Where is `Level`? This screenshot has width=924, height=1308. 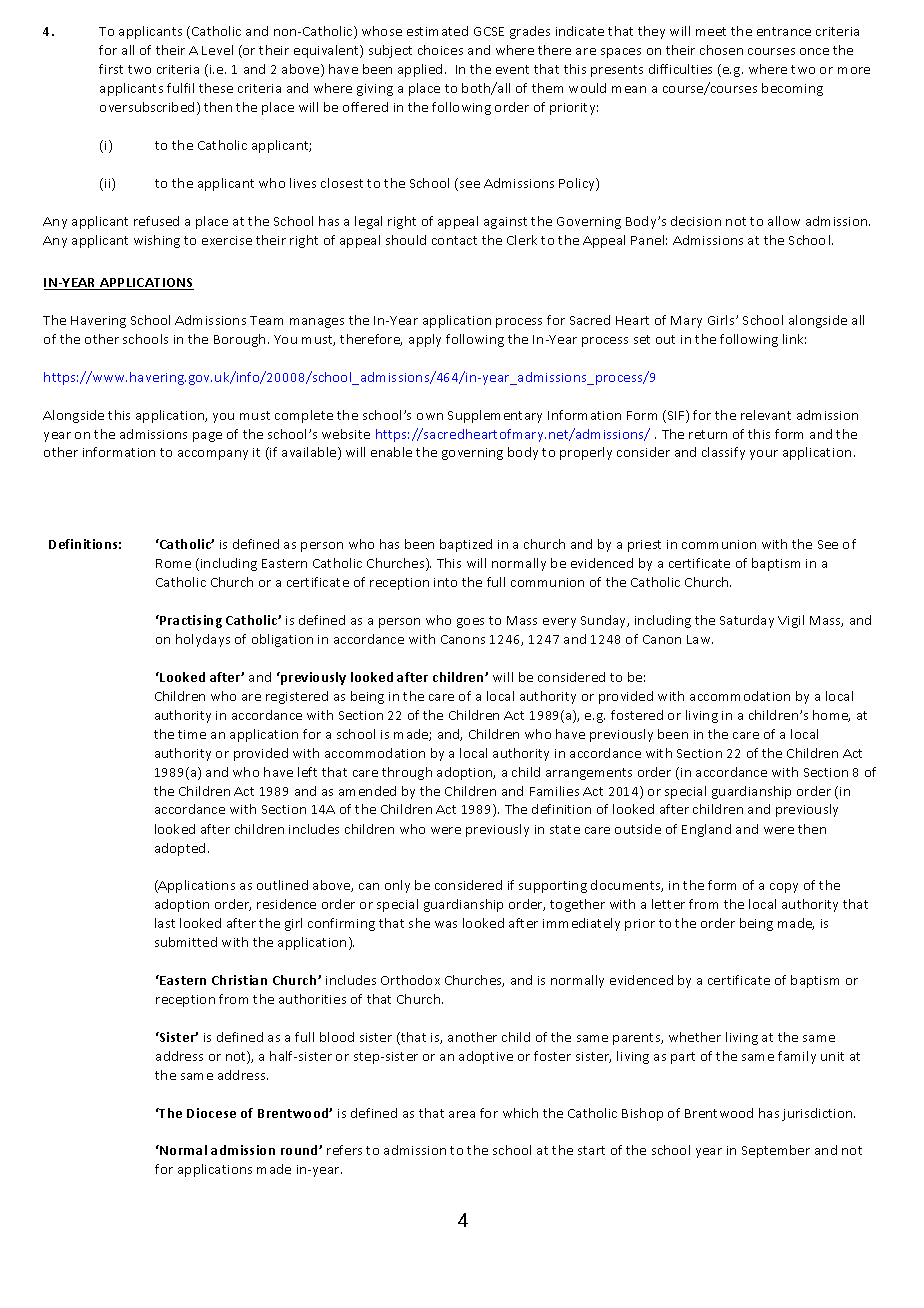 Level is located at coordinates (217, 50).
